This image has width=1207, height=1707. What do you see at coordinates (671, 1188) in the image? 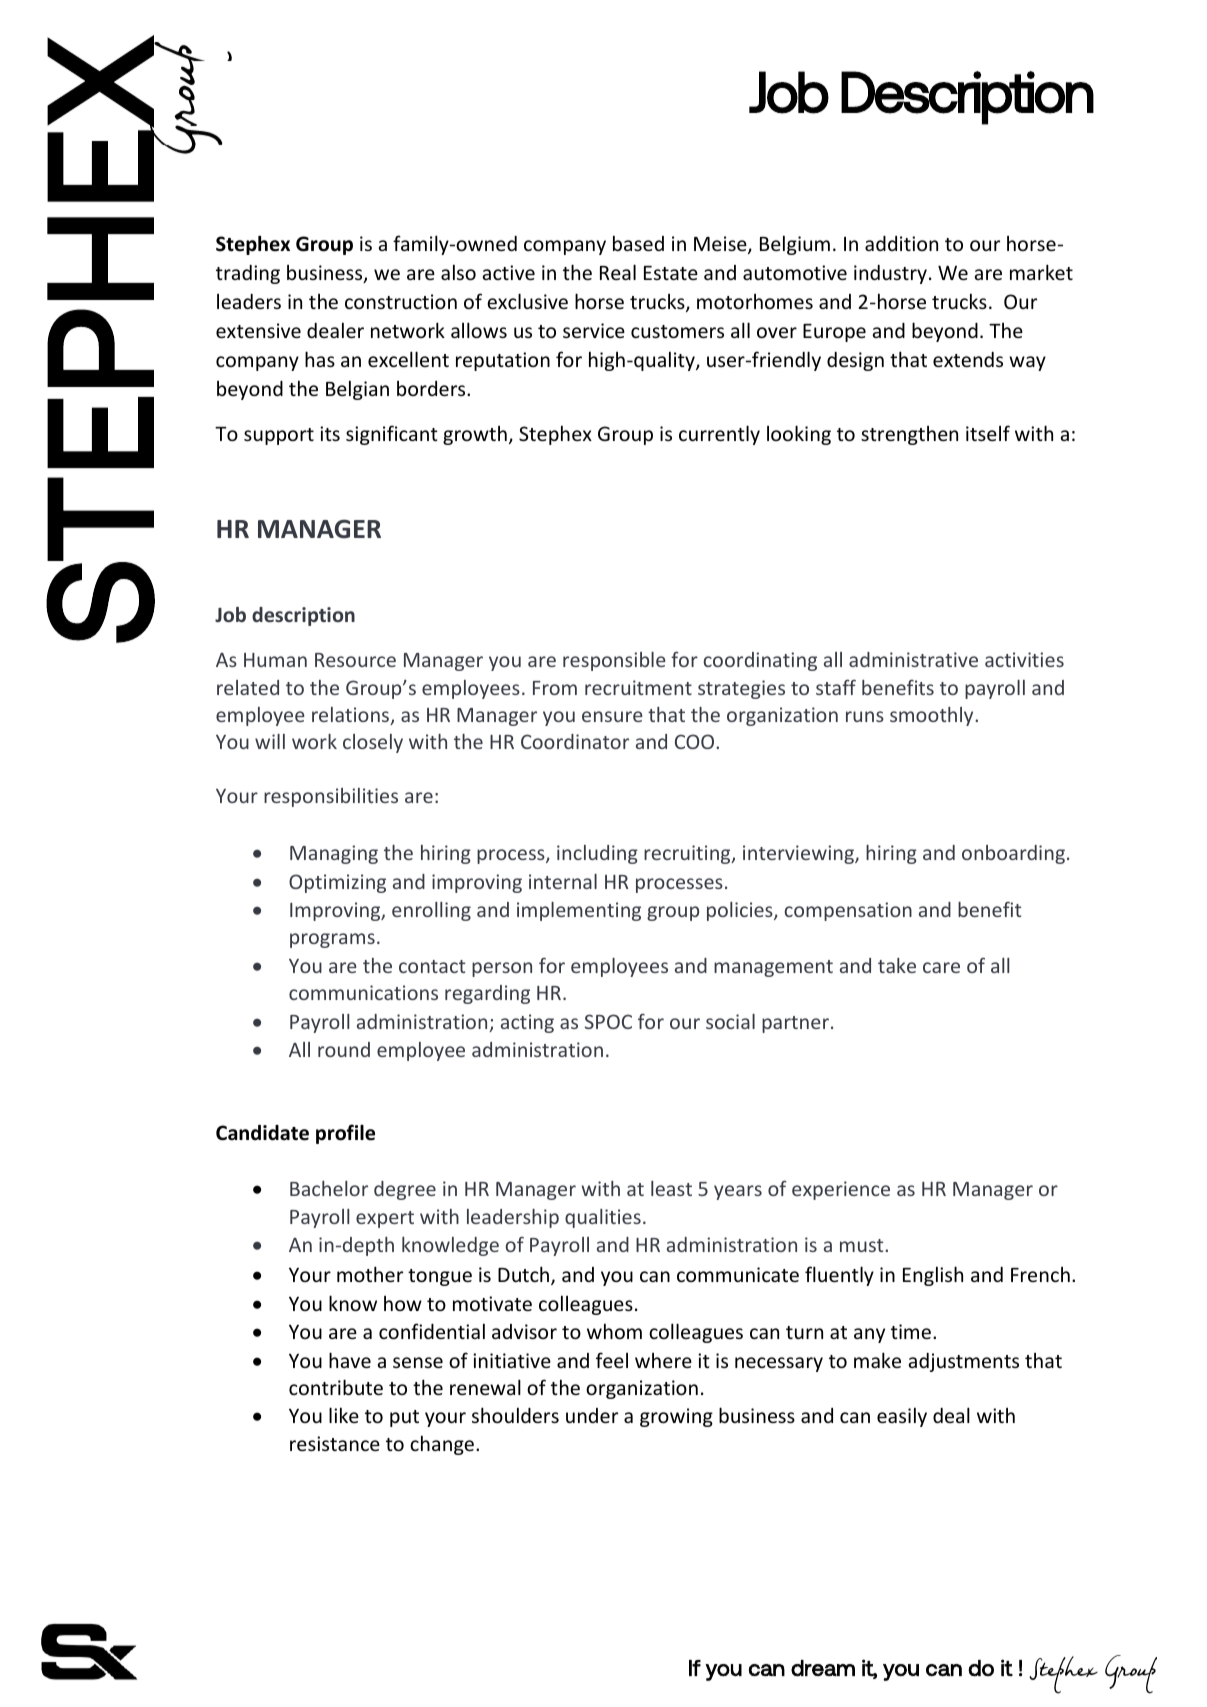
I see `least` at bounding box center [671, 1188].
